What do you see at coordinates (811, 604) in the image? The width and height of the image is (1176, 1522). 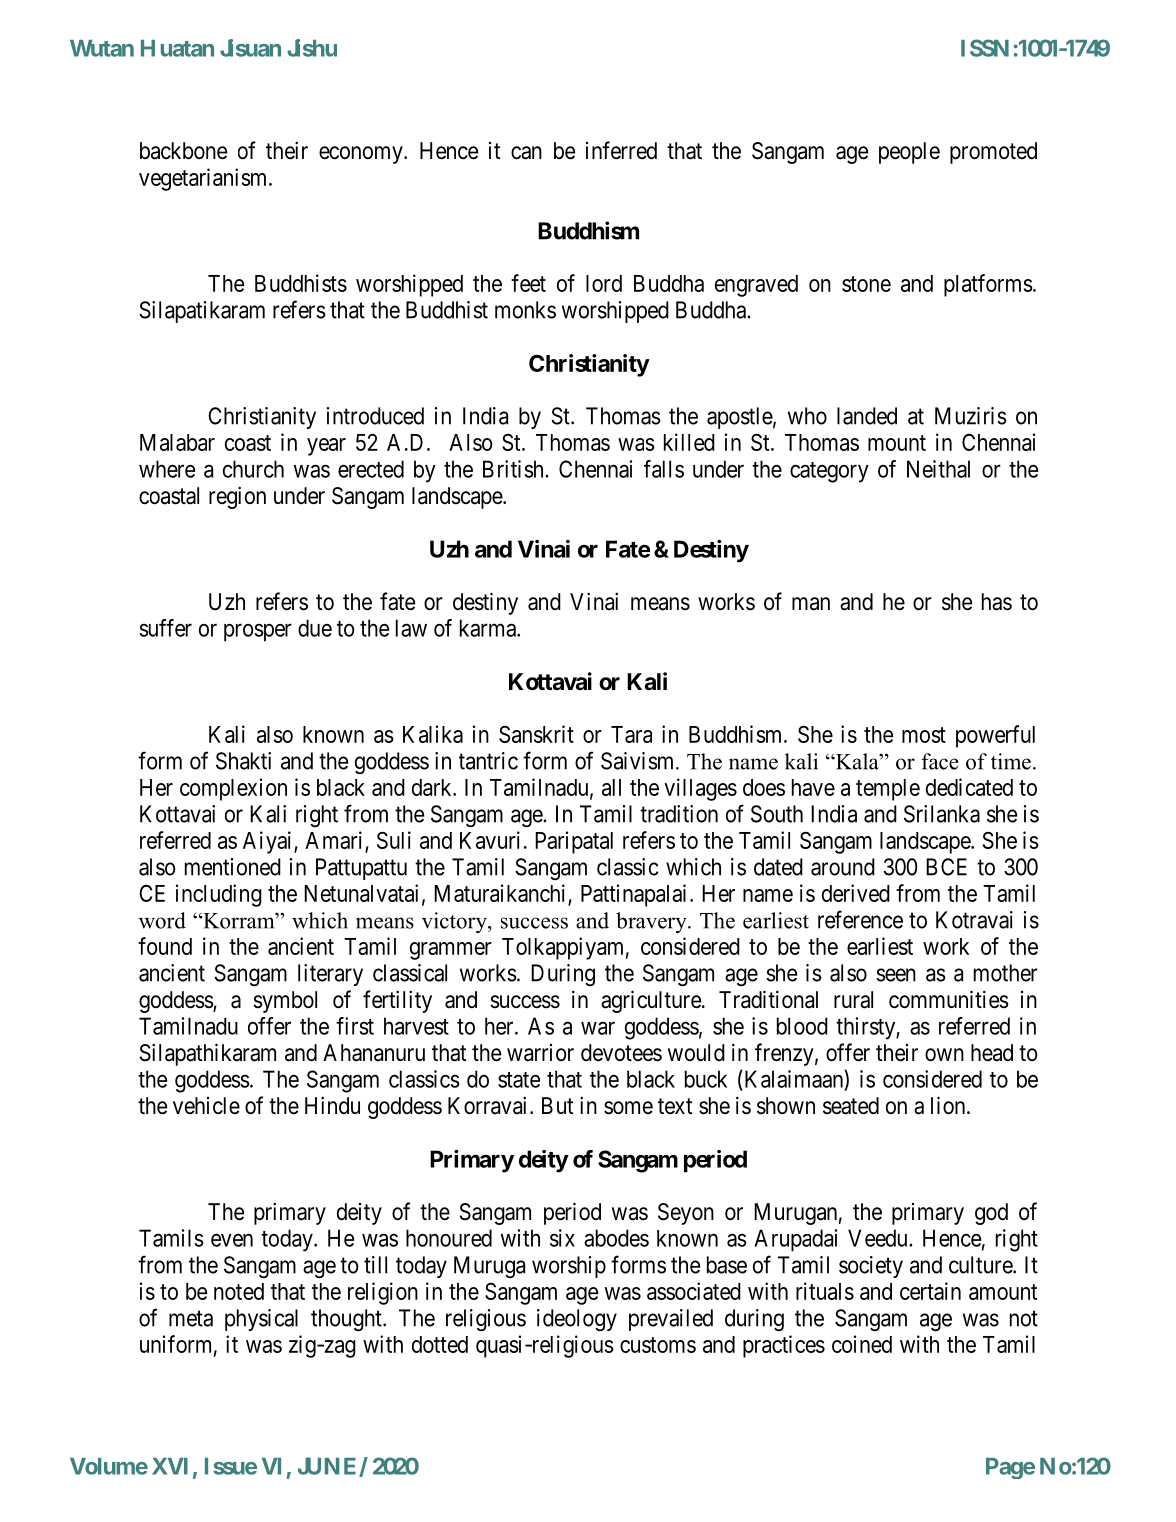 I see `man` at bounding box center [811, 604].
